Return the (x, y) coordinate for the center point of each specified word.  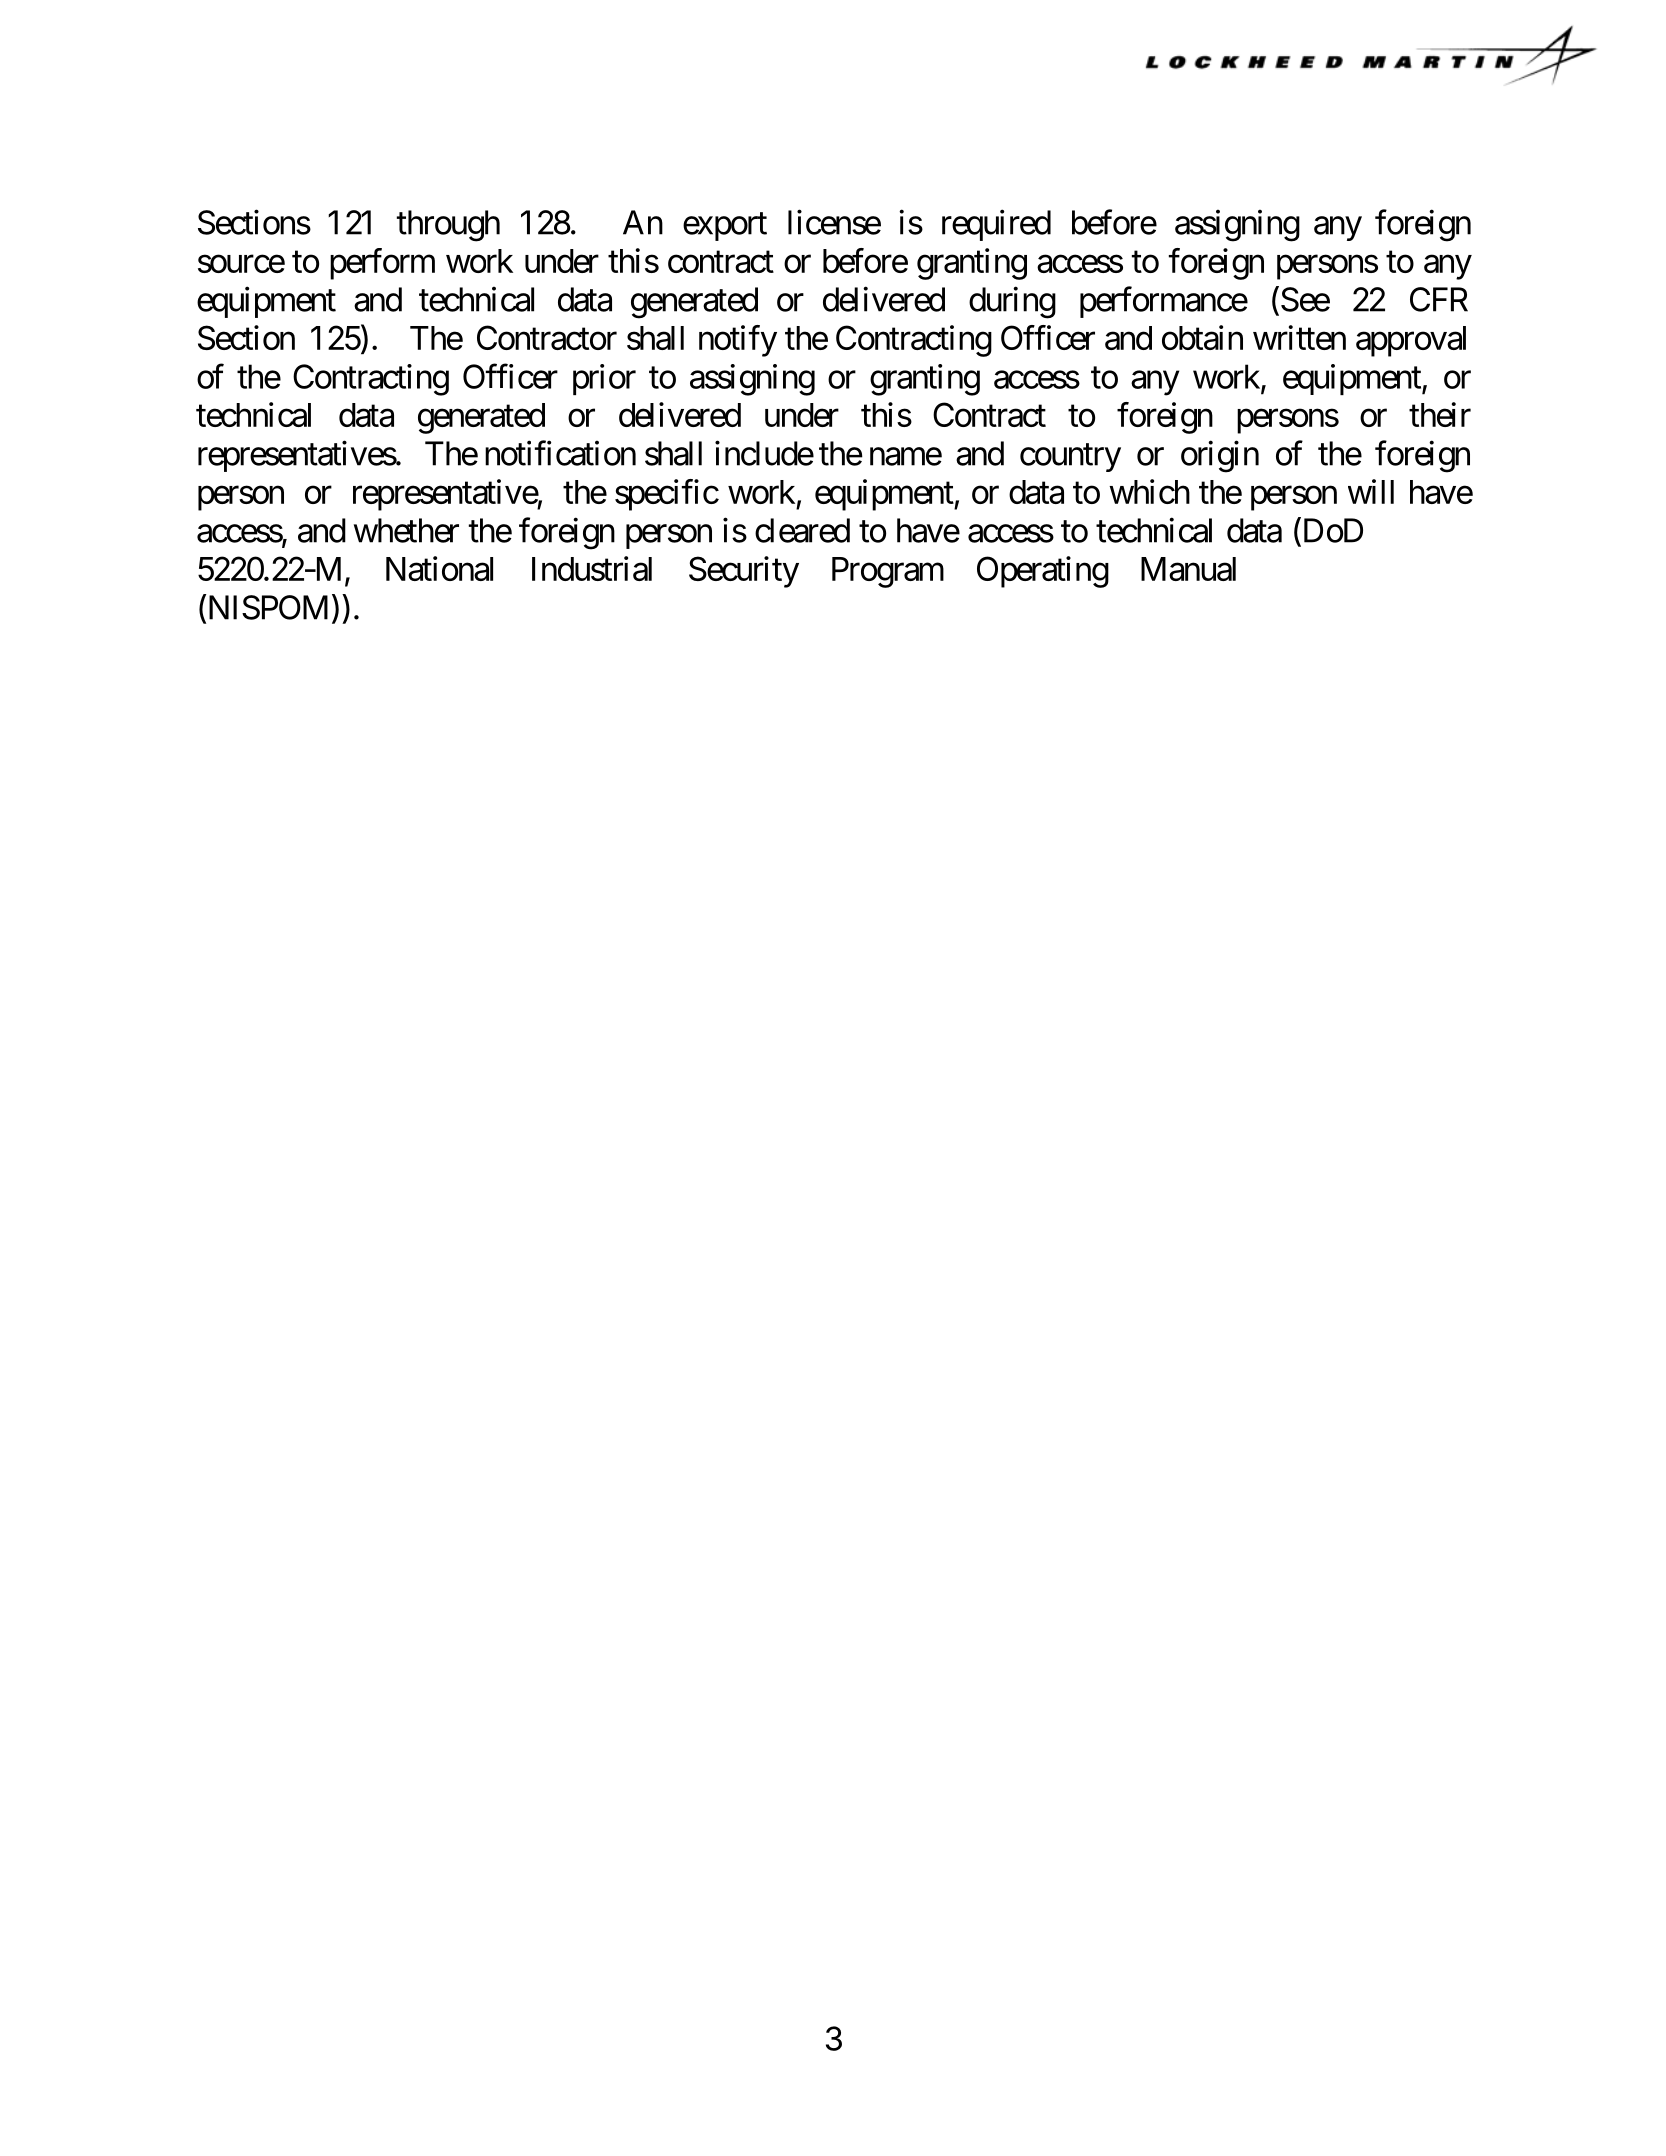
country (1070, 458)
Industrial (592, 568)
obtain (1202, 337)
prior (604, 379)
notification (560, 453)
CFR (1439, 299)
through (448, 226)
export (725, 227)
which (1149, 491)
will (1371, 491)
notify (738, 341)
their (1440, 414)
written (1299, 337)
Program (888, 572)
